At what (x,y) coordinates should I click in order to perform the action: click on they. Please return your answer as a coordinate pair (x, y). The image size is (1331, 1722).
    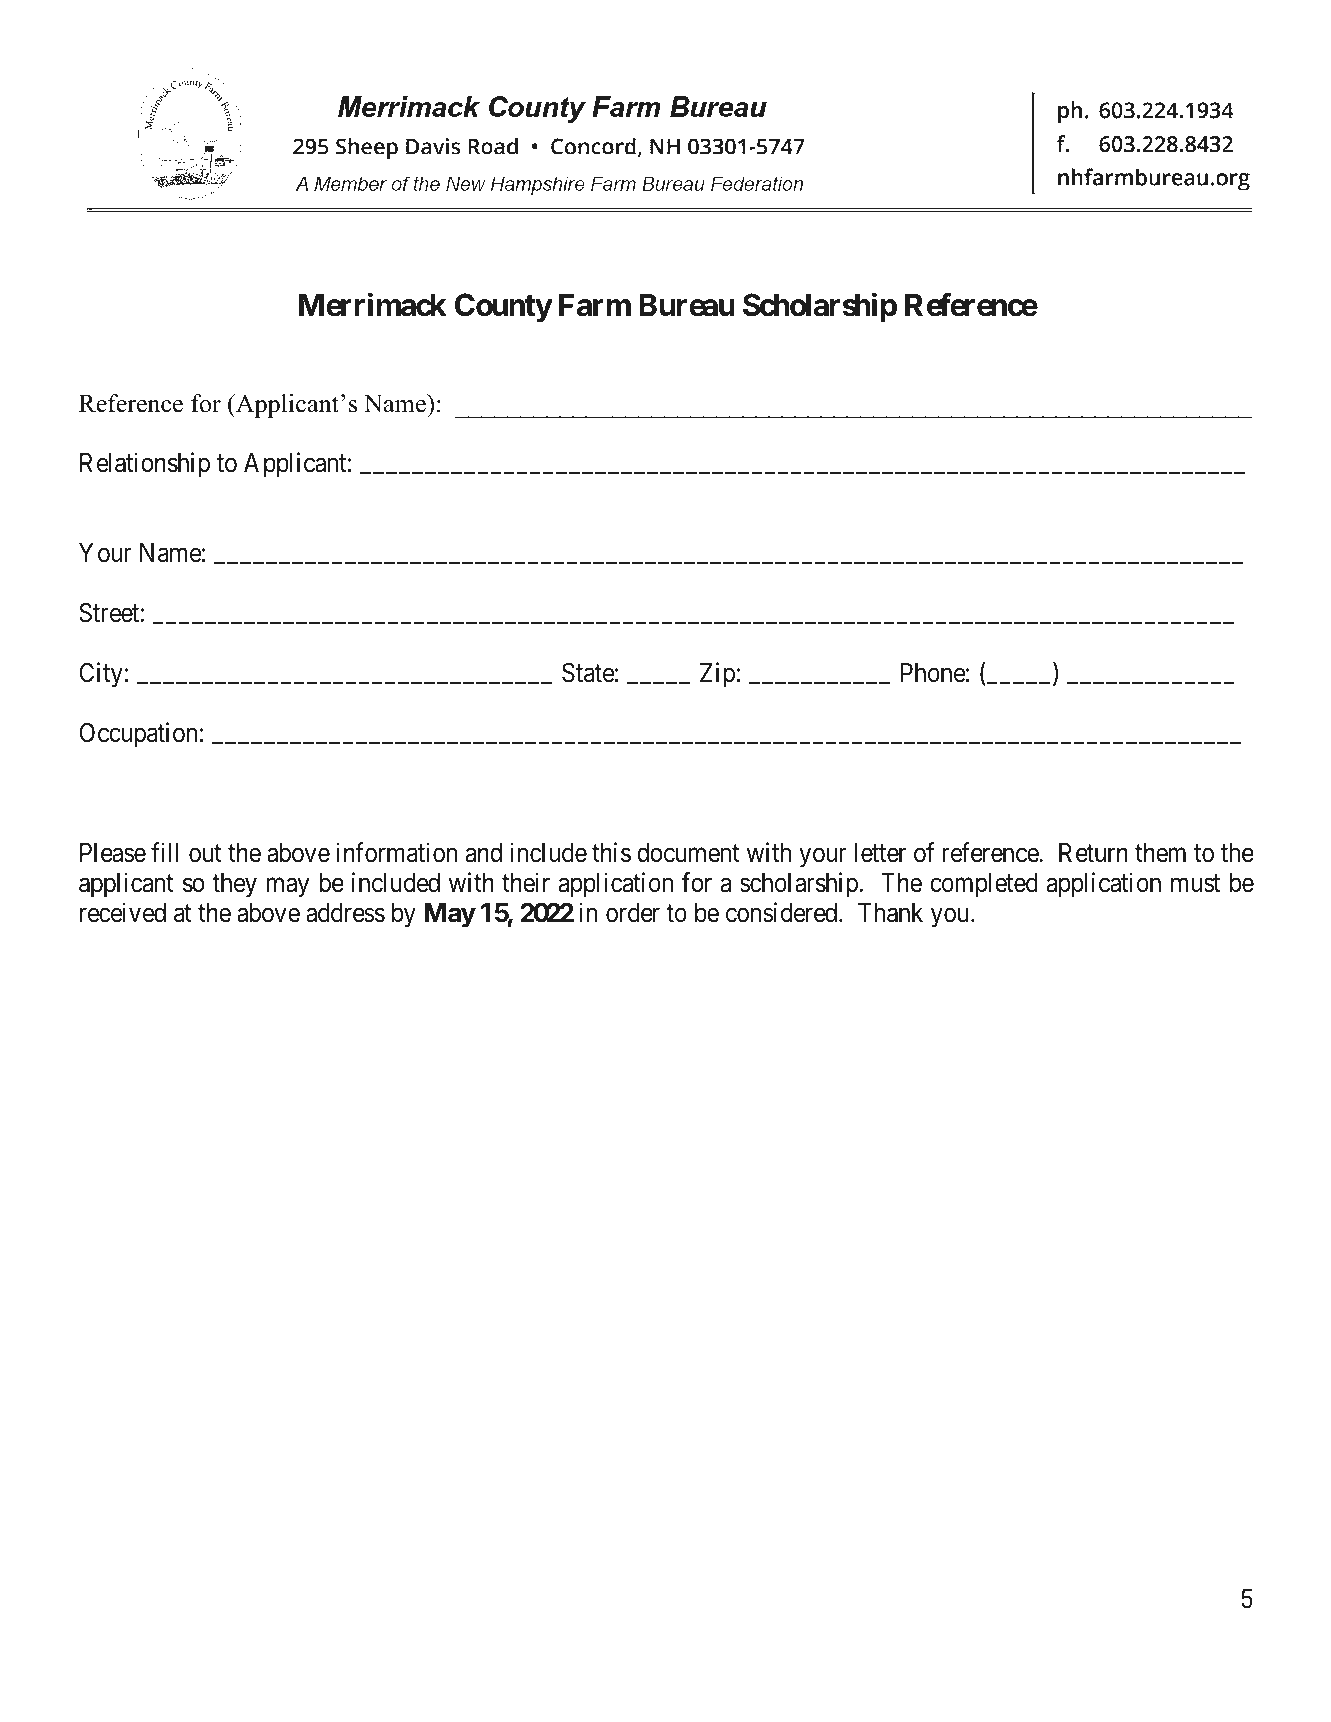
    Looking at the image, I should click on (234, 885).
